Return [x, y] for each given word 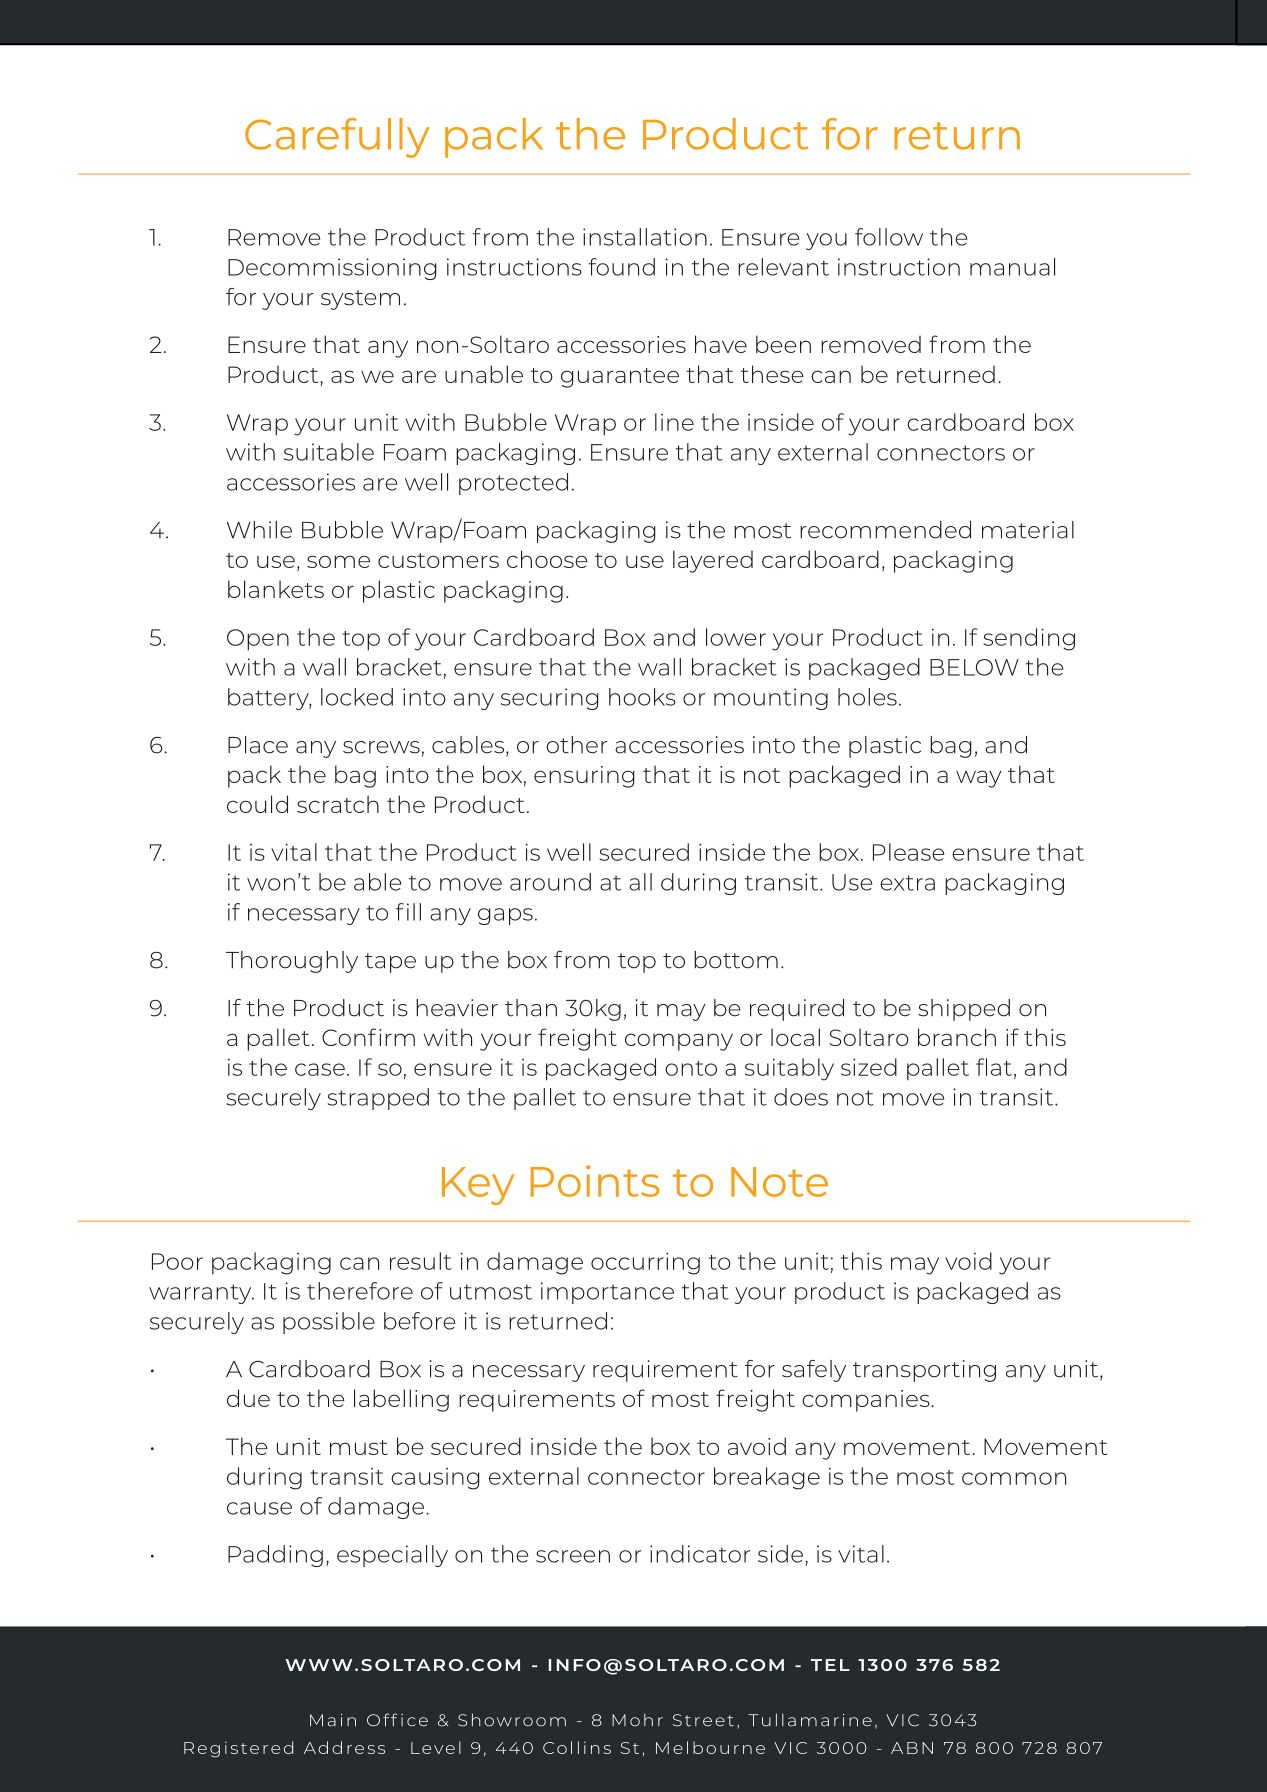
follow [889, 237]
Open [258, 640]
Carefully [337, 138]
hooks [642, 697]
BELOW [974, 667]
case [320, 1069]
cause [259, 1508]
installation [645, 237]
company [679, 1042]
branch [957, 1037]
